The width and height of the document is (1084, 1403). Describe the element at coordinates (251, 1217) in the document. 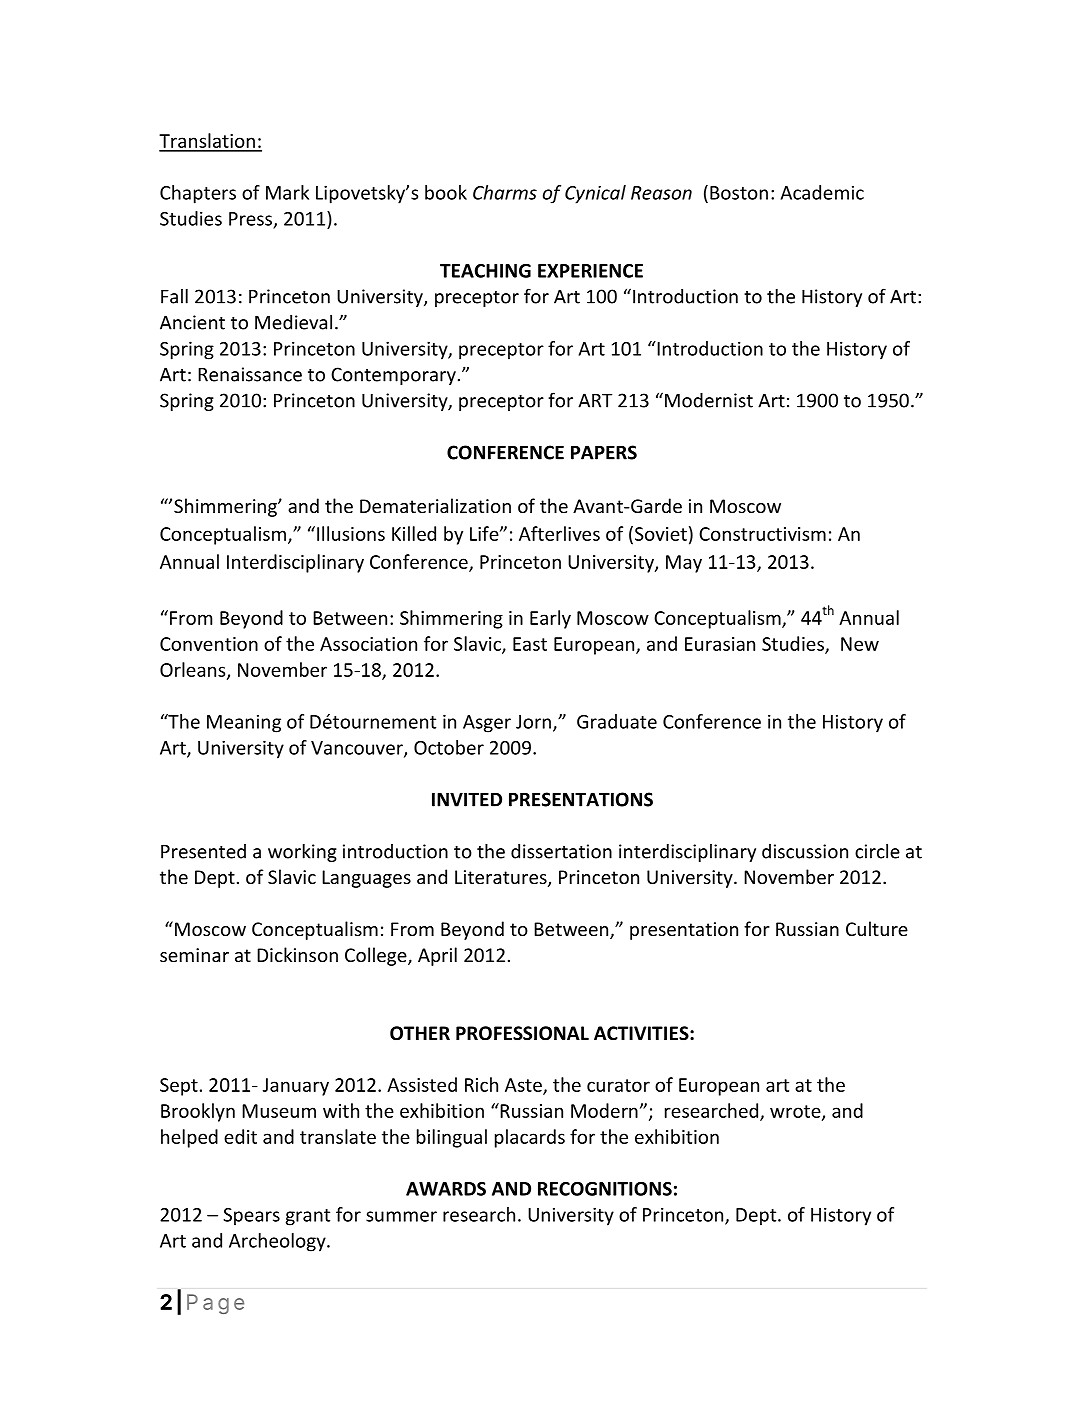

I see `Spears` at that location.
